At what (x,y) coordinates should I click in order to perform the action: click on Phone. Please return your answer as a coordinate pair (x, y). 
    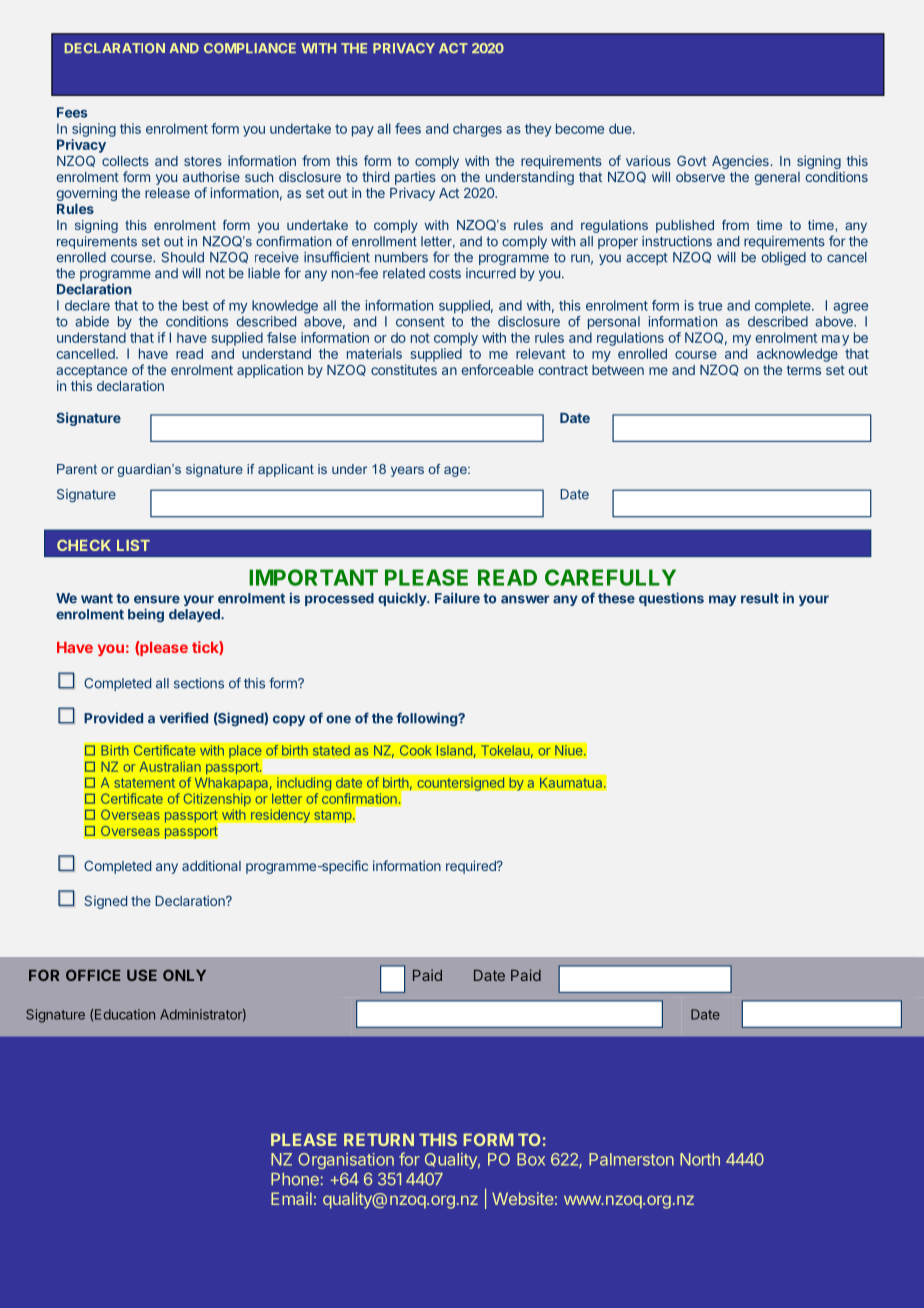
    Looking at the image, I should click on (295, 1179).
